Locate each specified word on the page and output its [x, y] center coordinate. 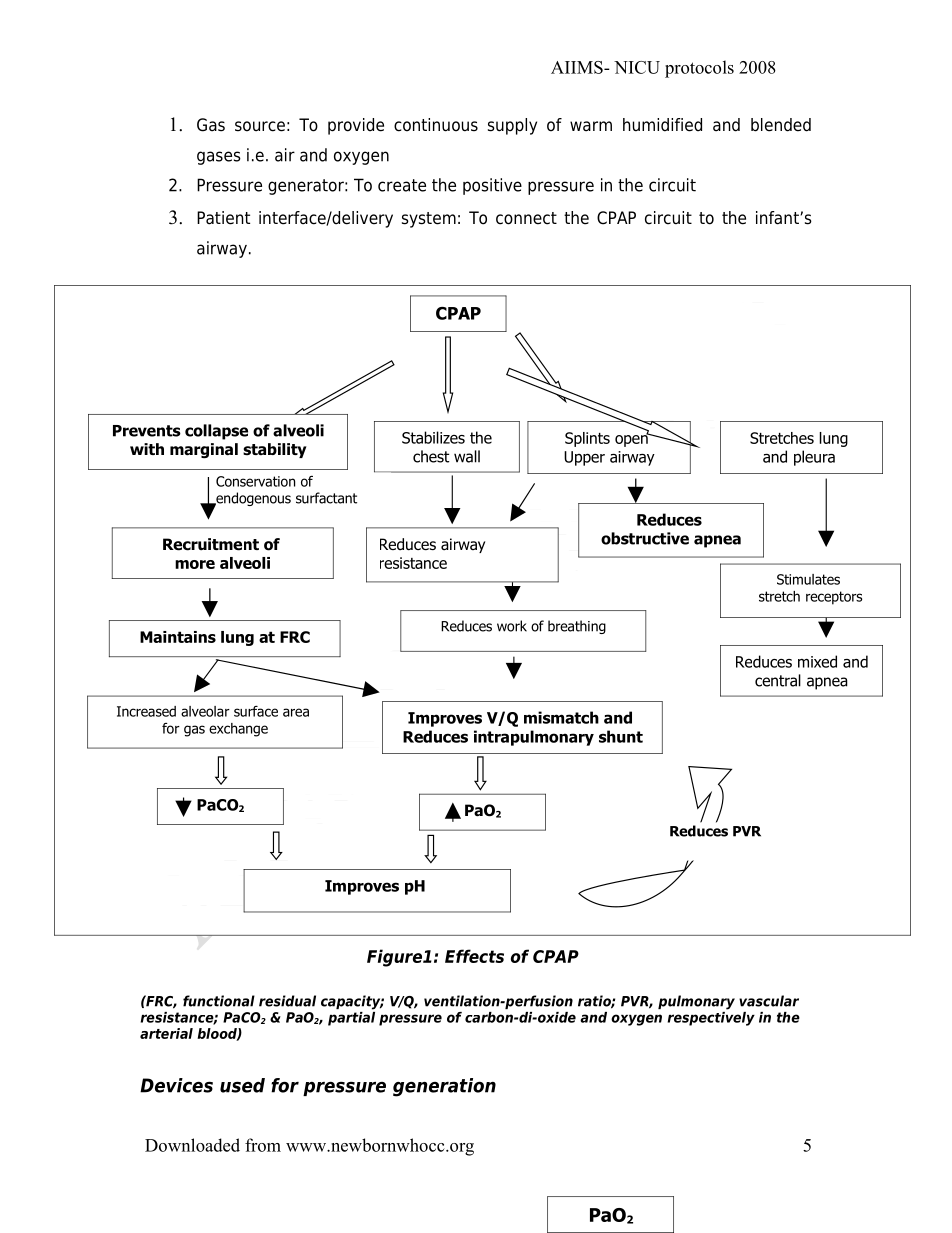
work [512, 626]
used [242, 1085]
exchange [238, 730]
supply [512, 126]
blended [781, 125]
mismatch [561, 717]
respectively [711, 1017]
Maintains [178, 637]
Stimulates [808, 579]
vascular [769, 1001]
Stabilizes [433, 437]
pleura [814, 458]
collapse [216, 432]
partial [351, 1017]
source [260, 126]
